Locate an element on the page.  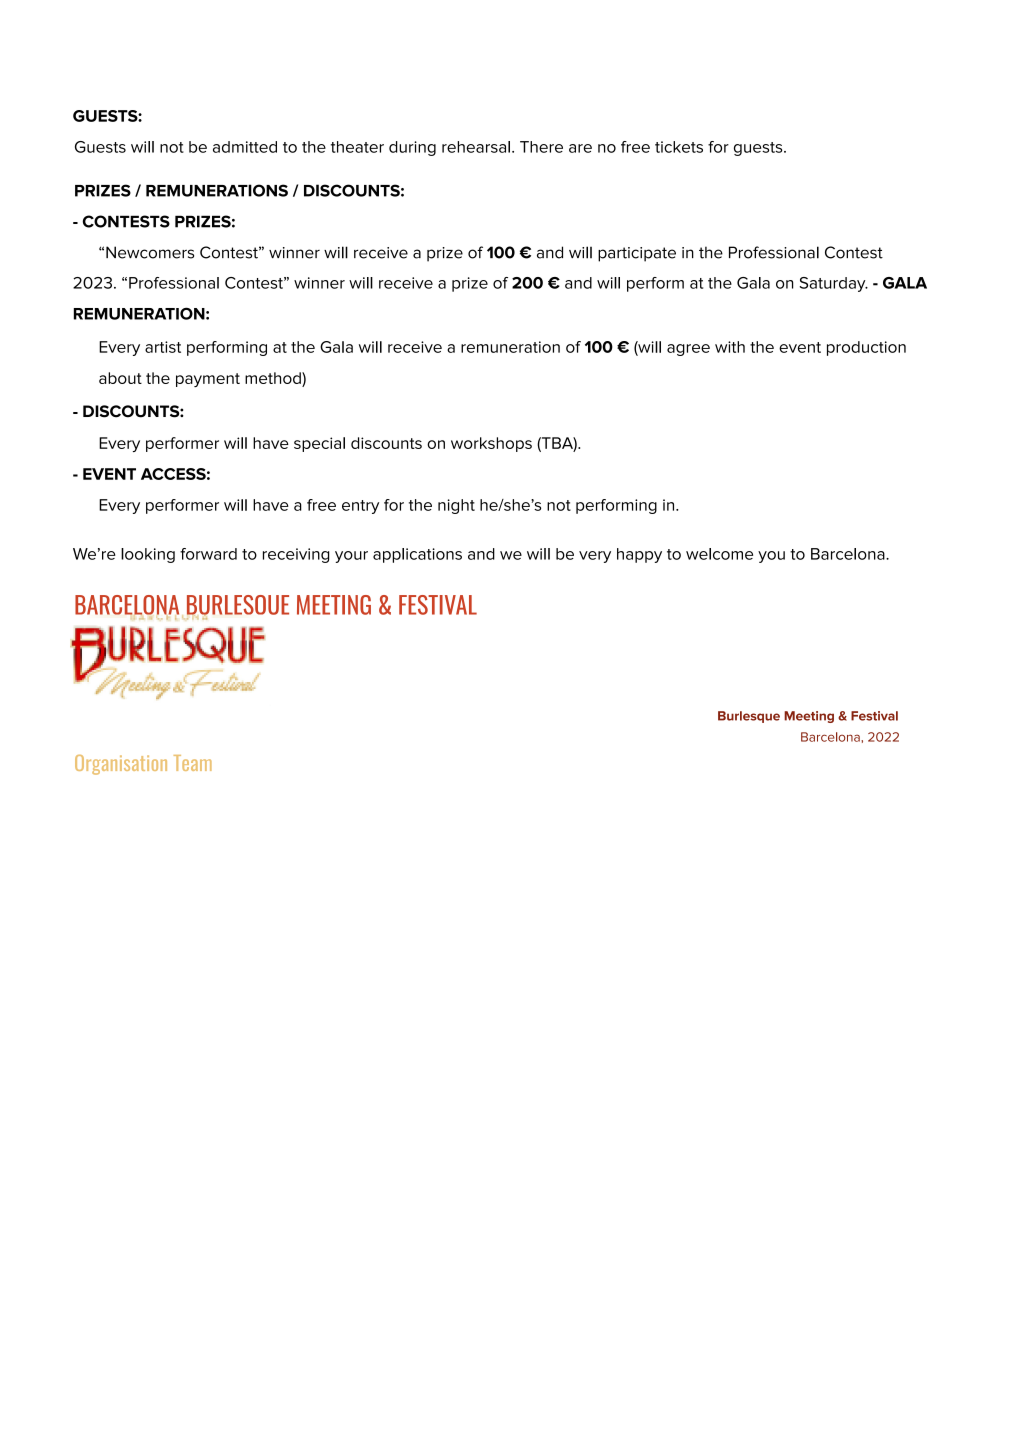
workshops is located at coordinates (491, 444).
